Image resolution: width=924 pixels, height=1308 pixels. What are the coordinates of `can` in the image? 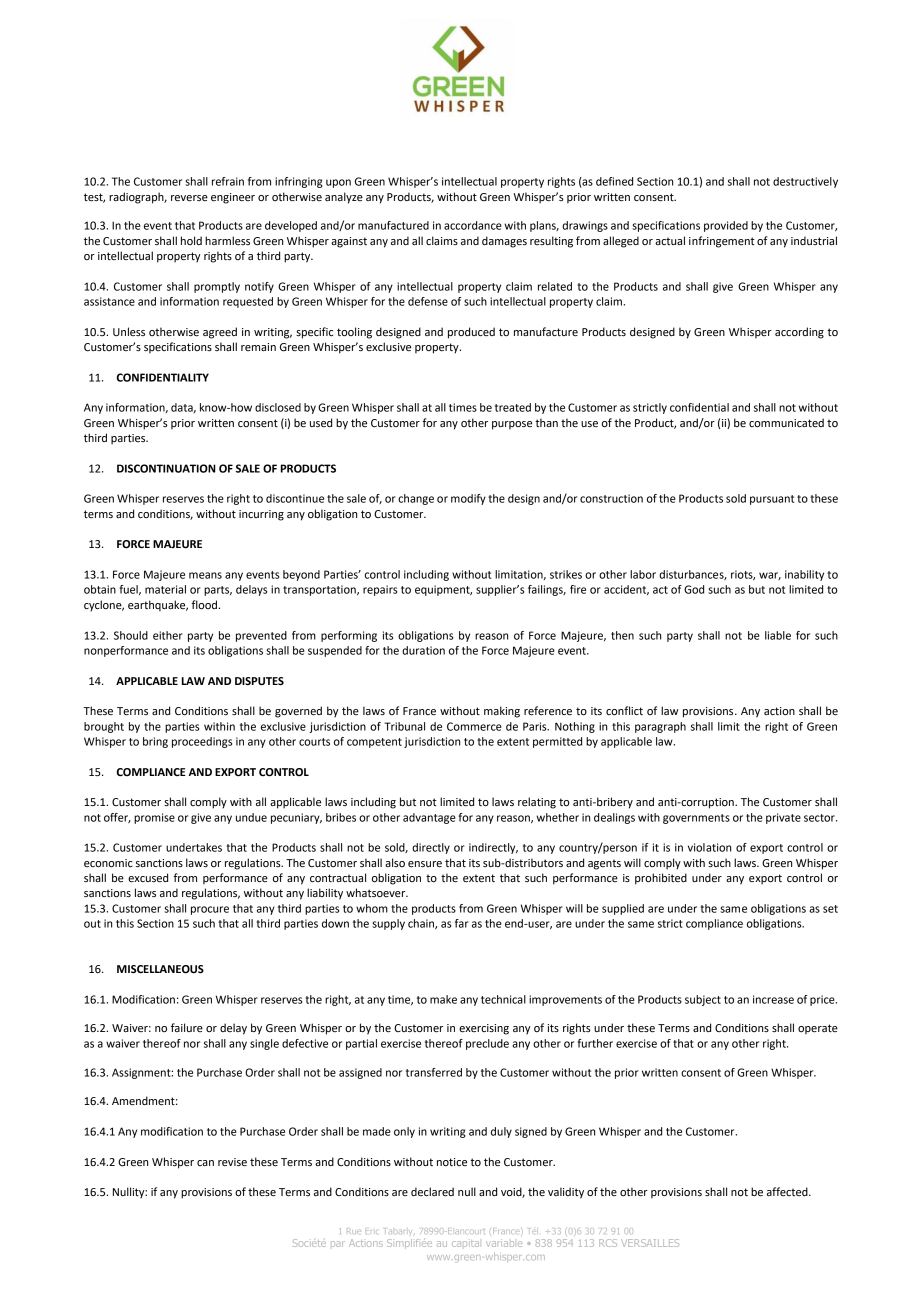 It's located at (205, 1163).
